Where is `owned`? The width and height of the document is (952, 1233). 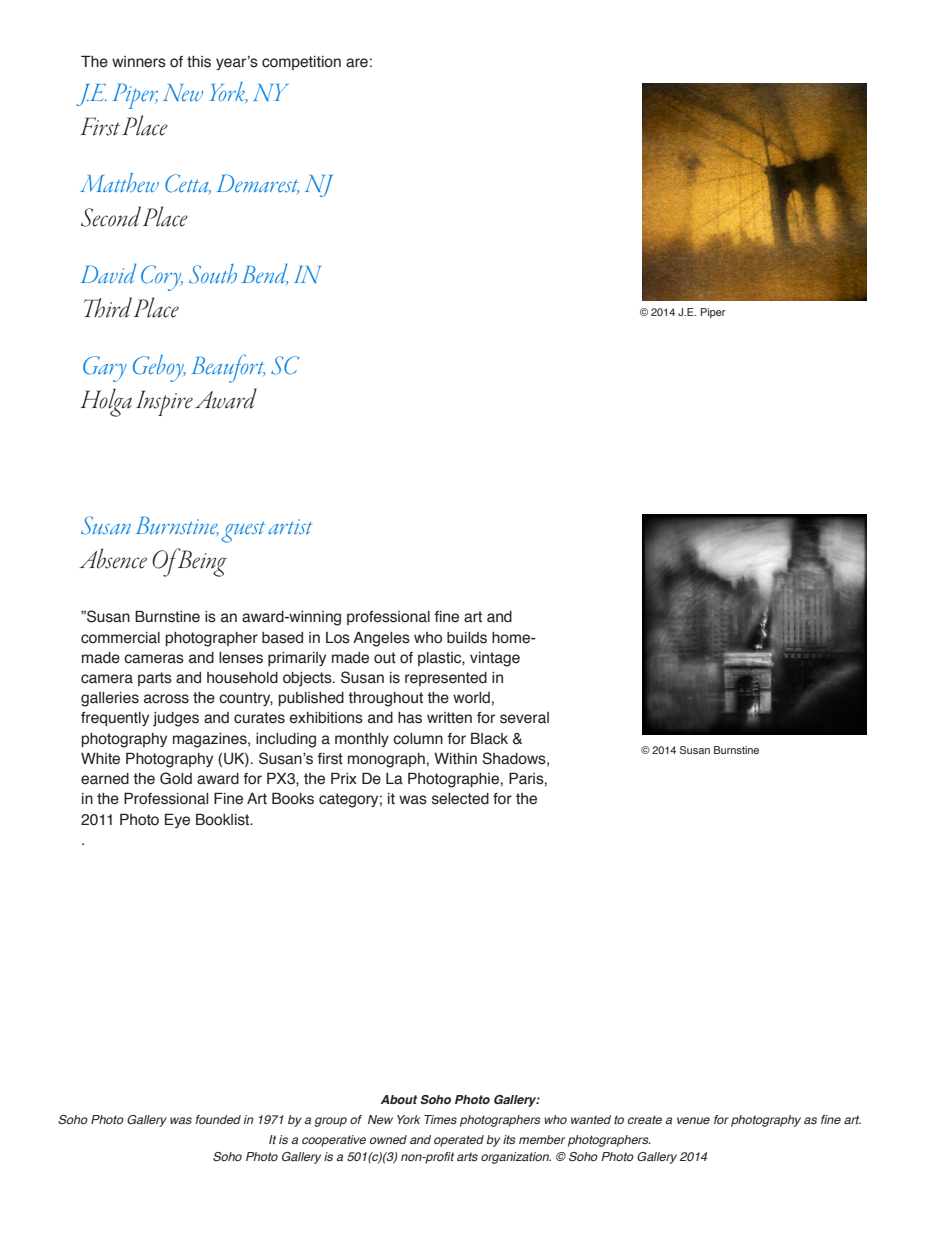
owned is located at coordinates (388, 1139).
